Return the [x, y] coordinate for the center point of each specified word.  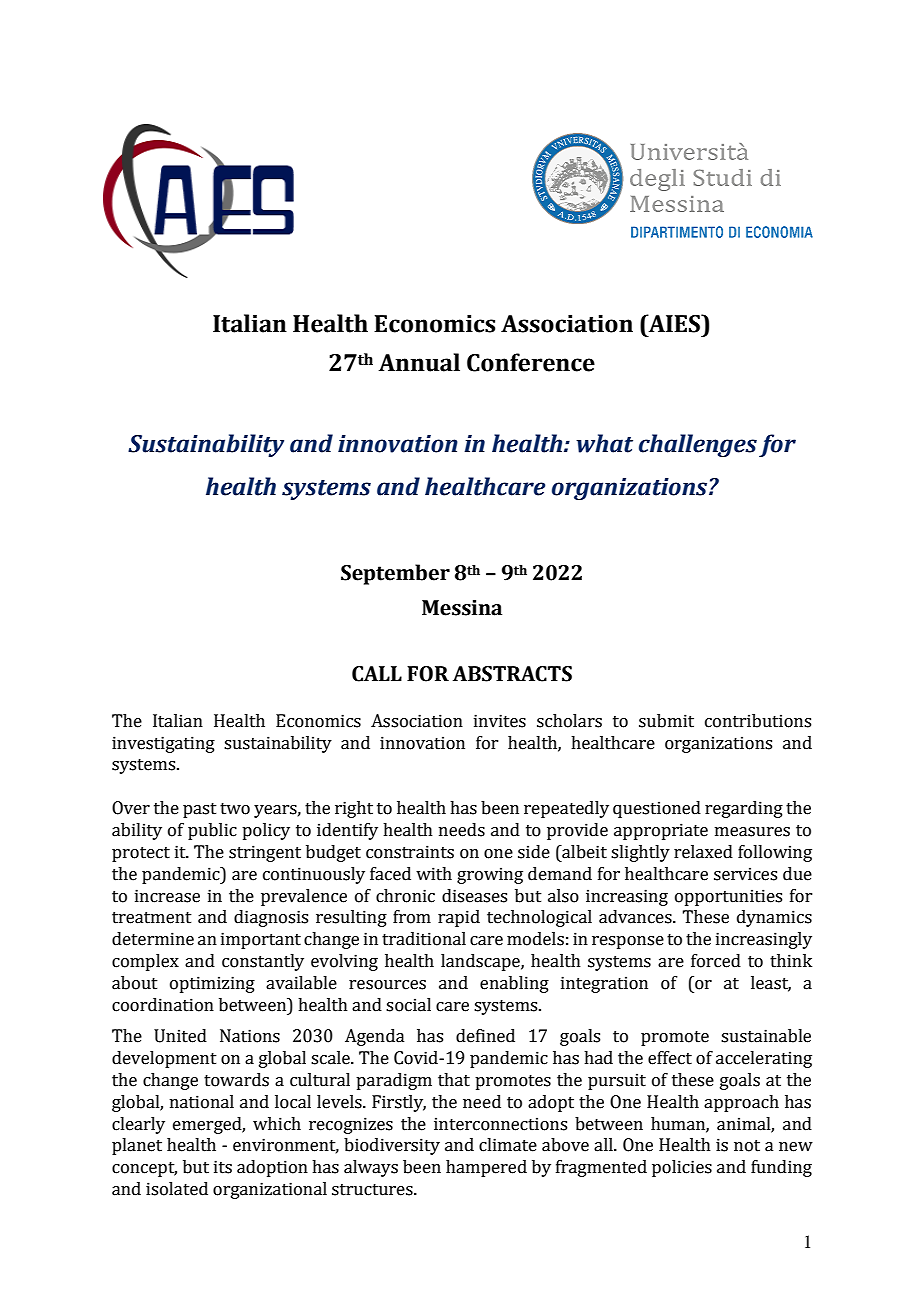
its [223, 1167]
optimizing [212, 984]
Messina [462, 608]
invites [500, 721]
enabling [514, 984]
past [200, 810]
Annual [419, 362]
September [395, 574]
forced [716, 961]
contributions [758, 721]
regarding [744, 809]
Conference [531, 362]
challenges [698, 445]
